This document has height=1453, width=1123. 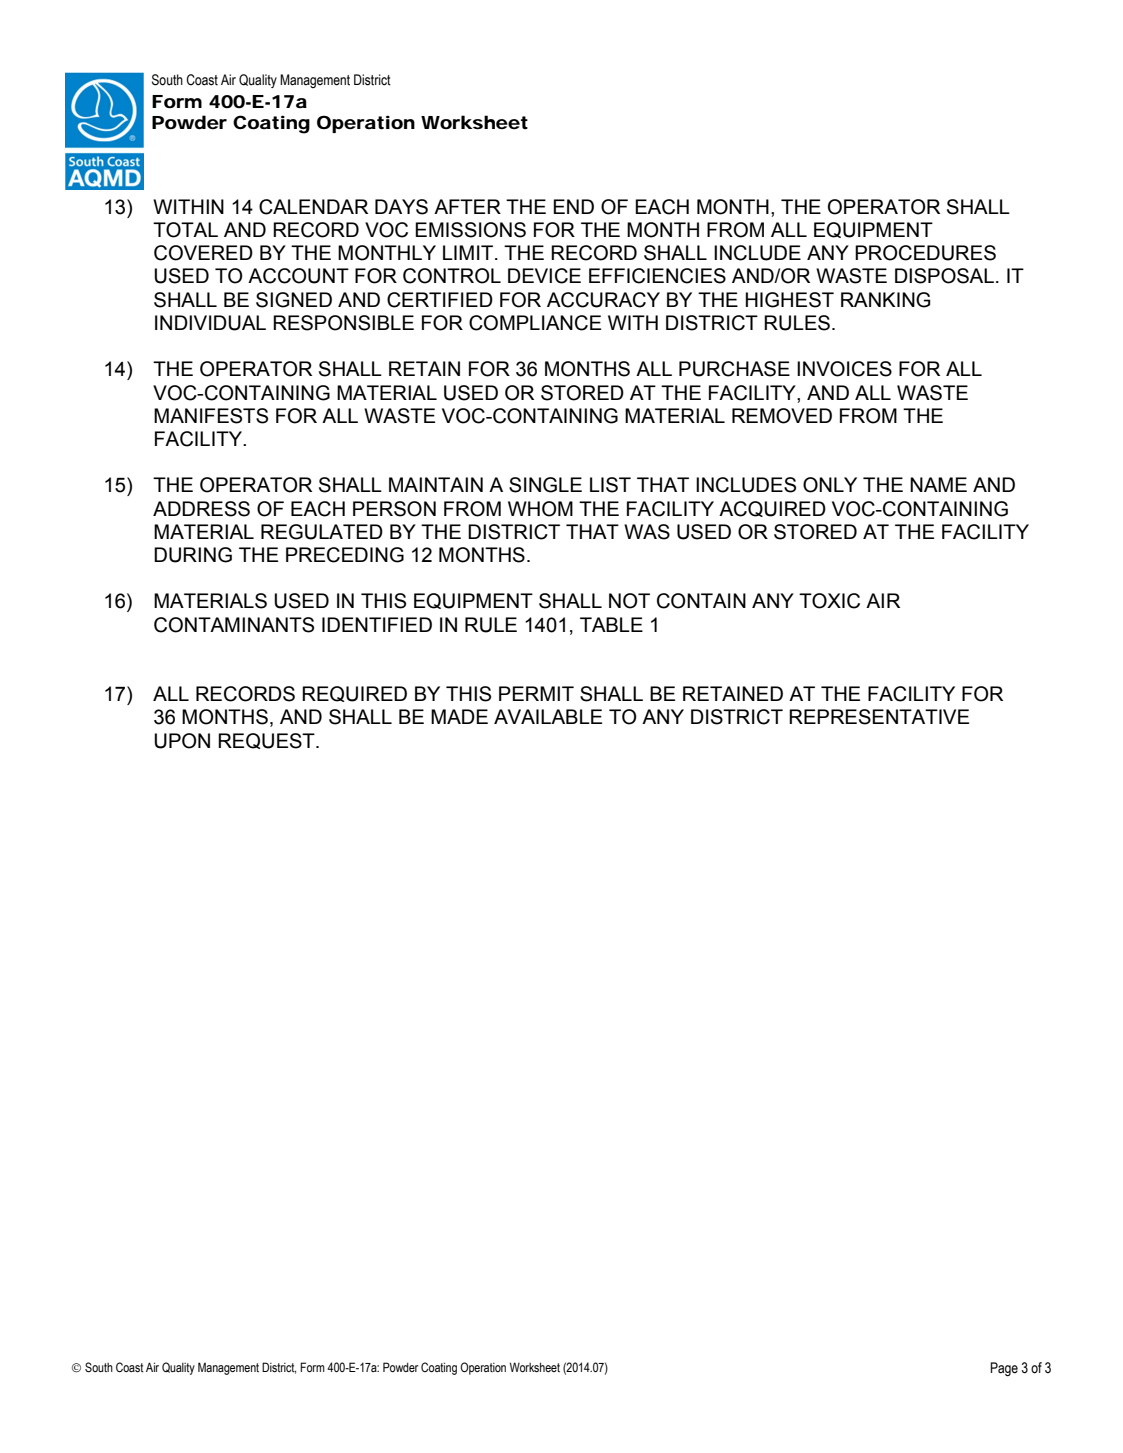 What do you see at coordinates (879, 717) in the document?
I see `REPRESENTATIVE` at bounding box center [879, 717].
